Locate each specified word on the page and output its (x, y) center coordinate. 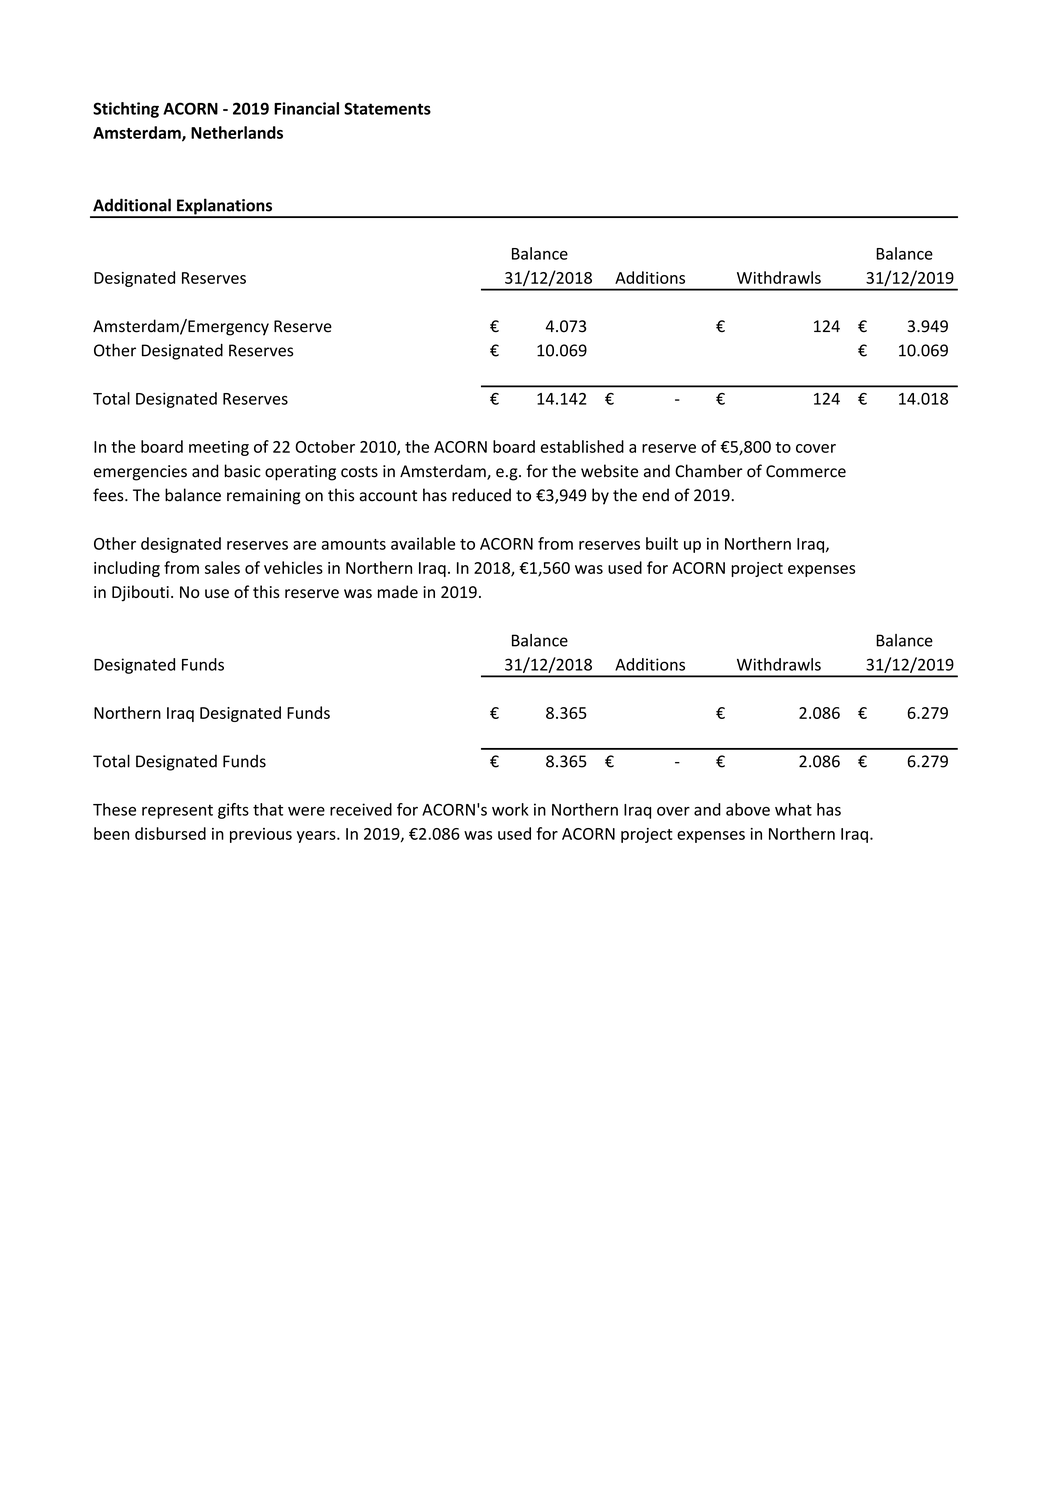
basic (243, 471)
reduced (481, 495)
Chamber (709, 471)
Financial (306, 108)
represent (177, 812)
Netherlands (237, 132)
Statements (387, 108)
